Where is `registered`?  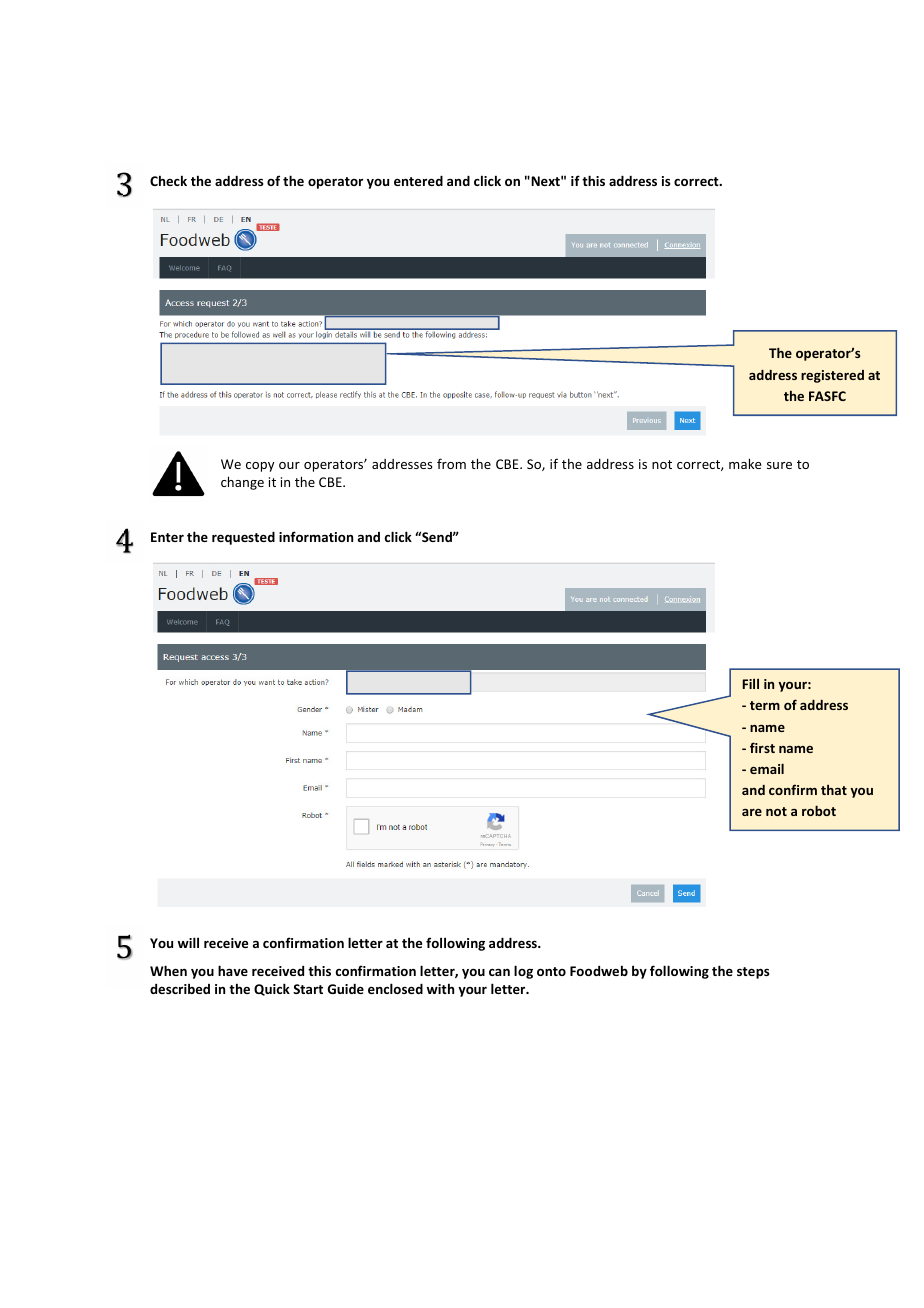
registered is located at coordinates (832, 376).
